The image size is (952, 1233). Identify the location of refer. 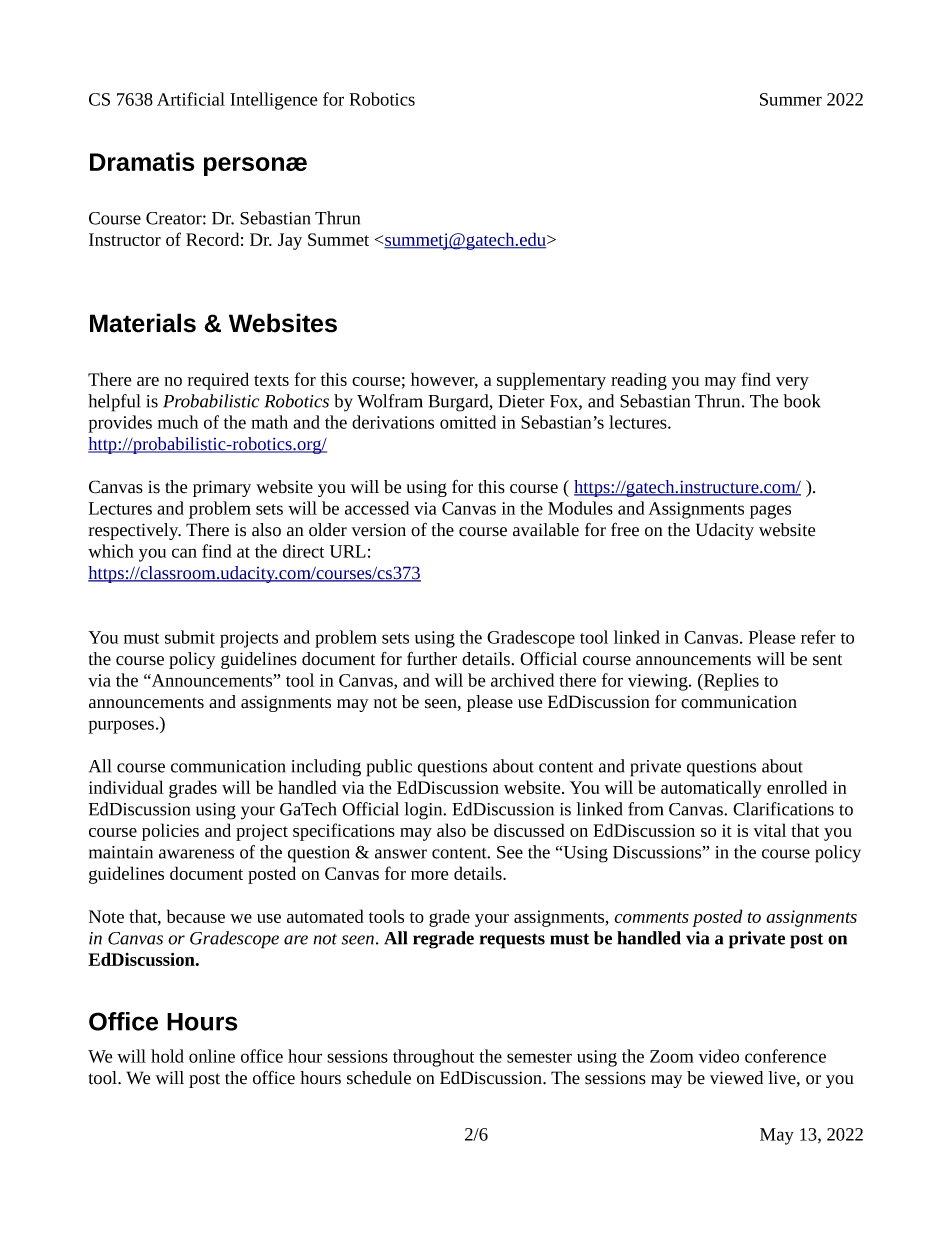
(818, 637).
